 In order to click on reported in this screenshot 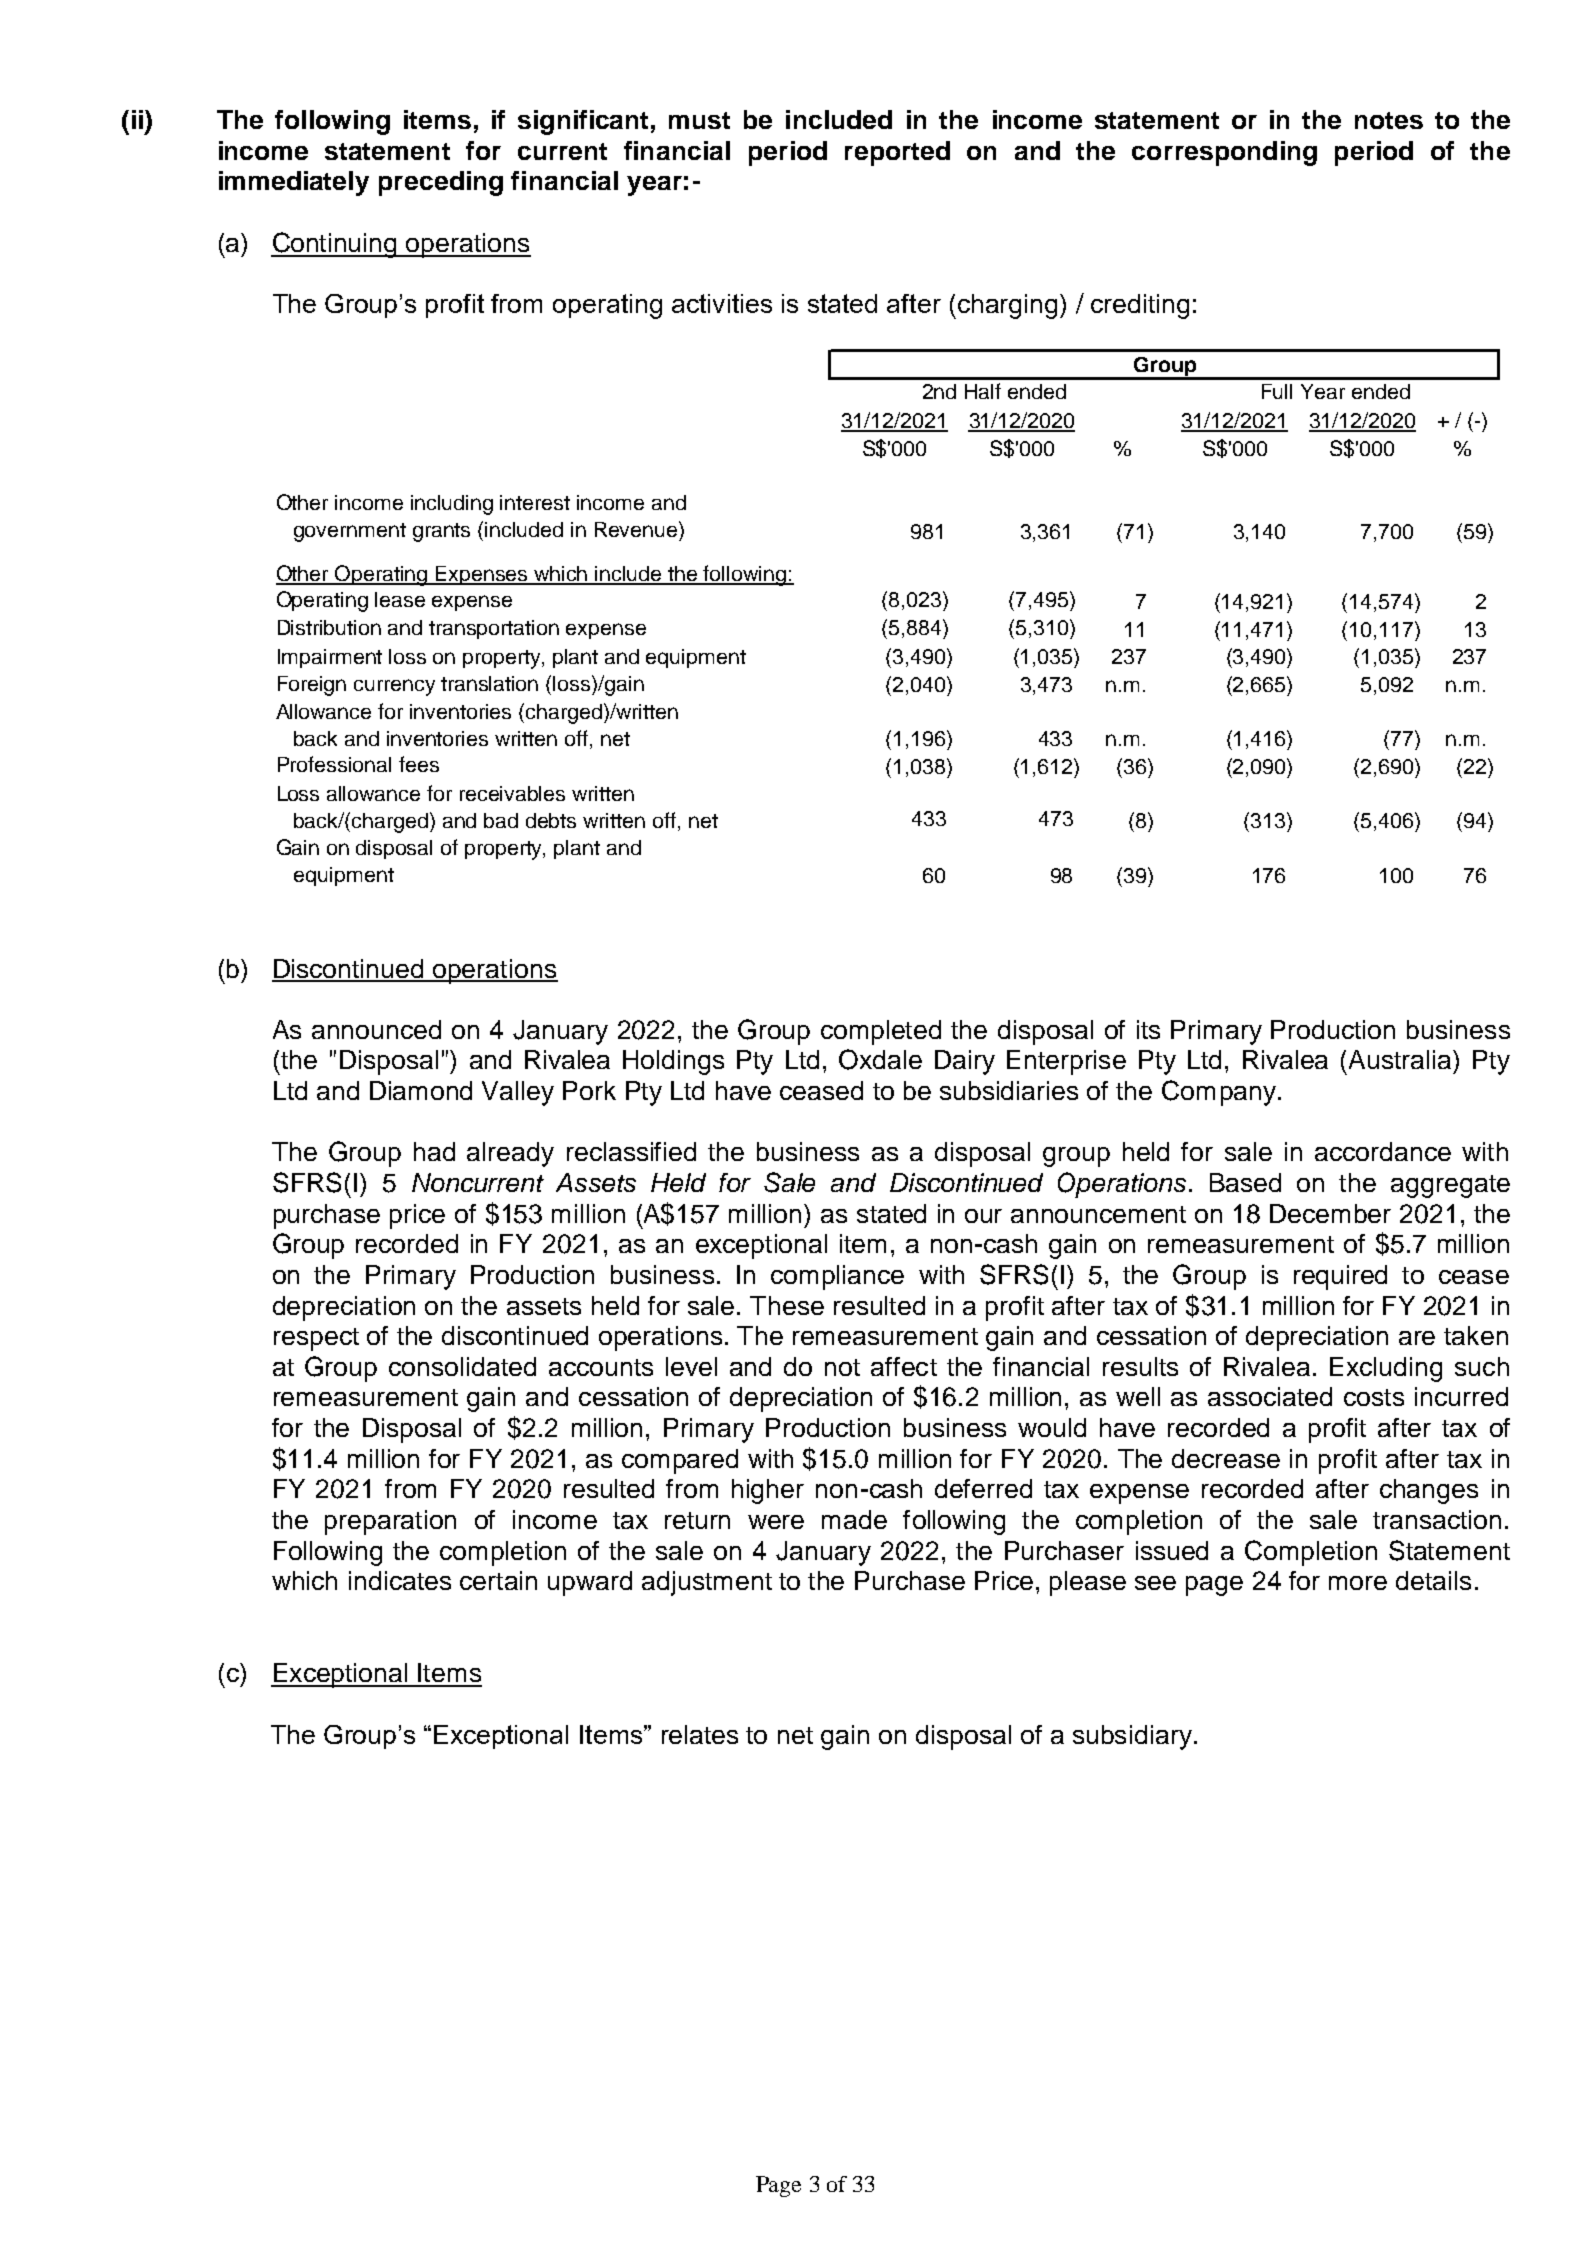, I will do `click(897, 153)`.
